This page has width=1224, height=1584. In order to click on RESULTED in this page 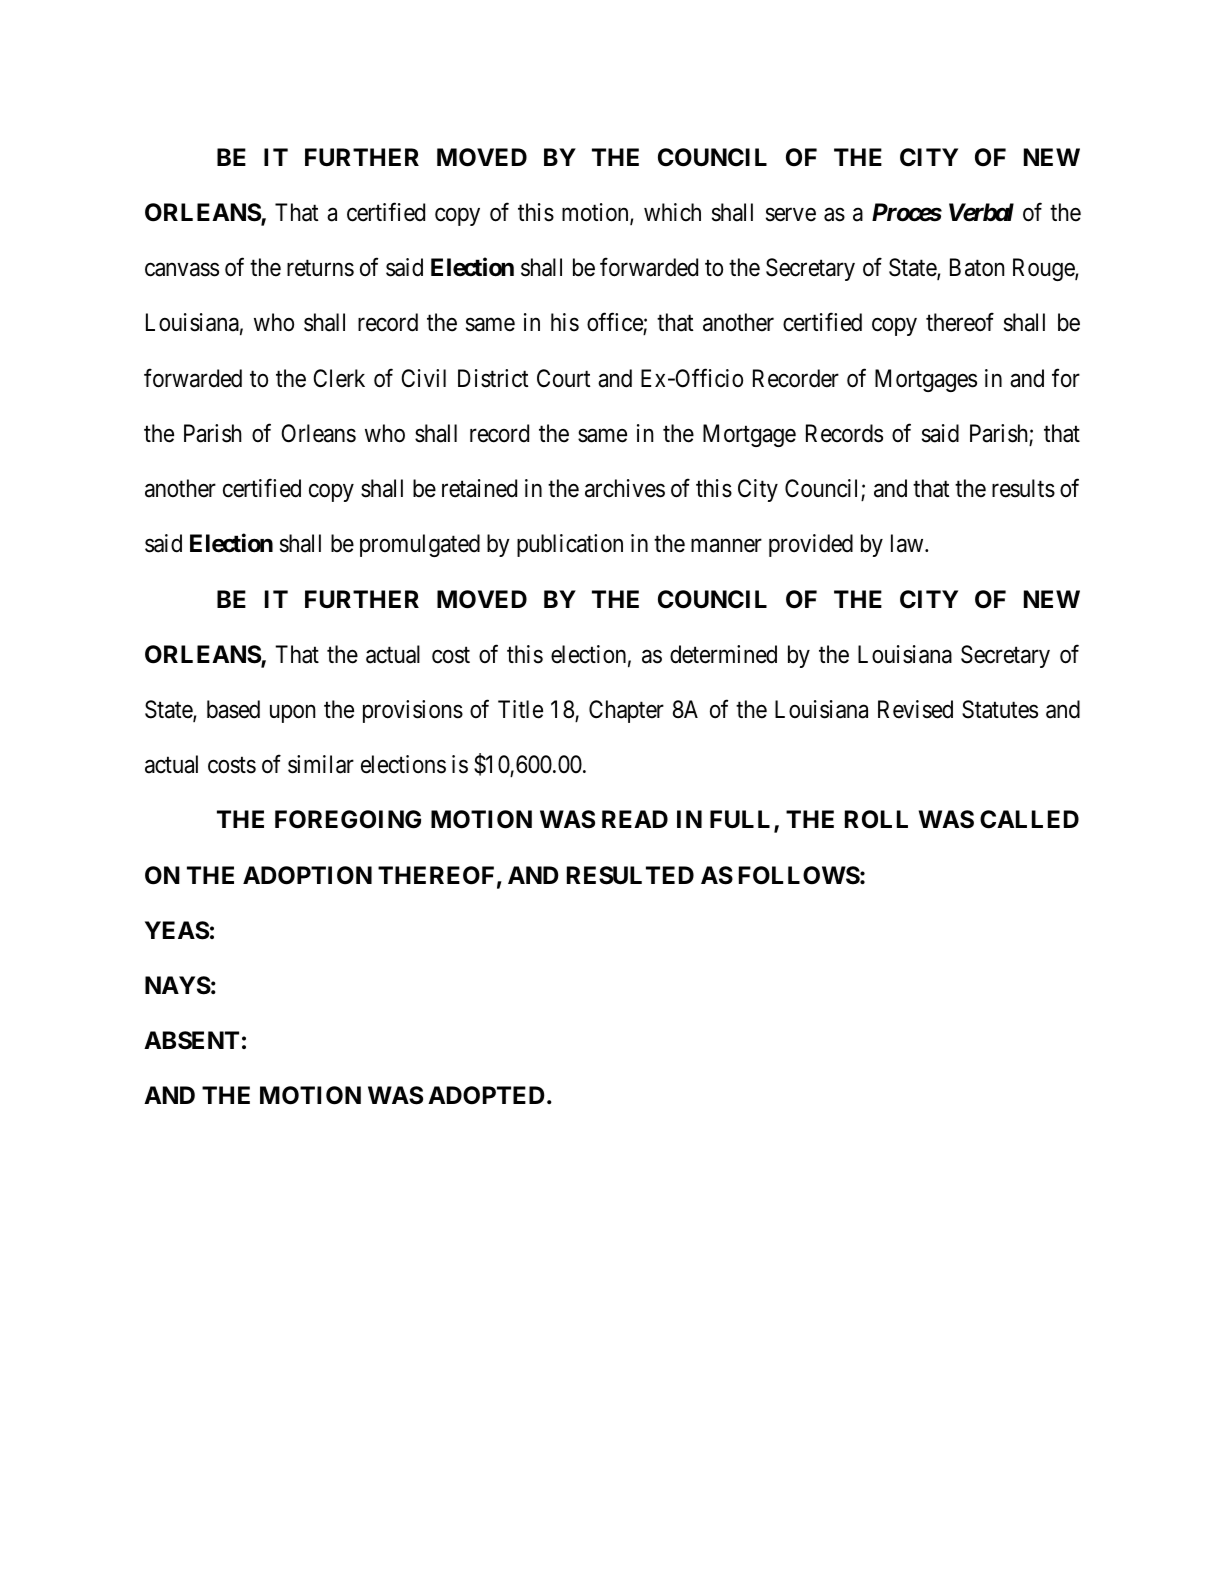, I will do `click(630, 875)`.
